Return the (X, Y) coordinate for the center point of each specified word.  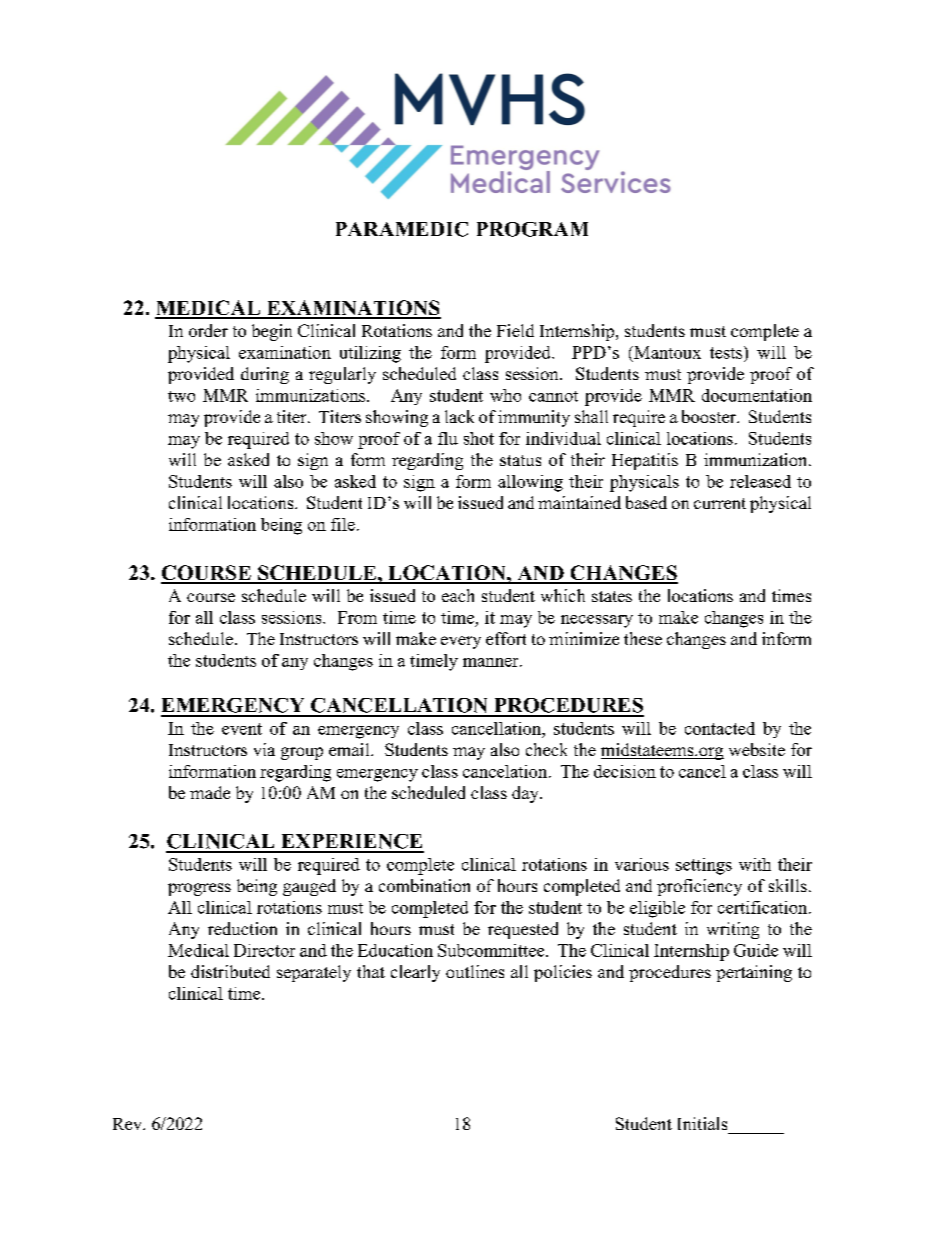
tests (727, 352)
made (210, 792)
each (458, 595)
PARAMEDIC (402, 229)
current (720, 503)
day (526, 794)
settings (704, 866)
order (208, 330)
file (343, 524)
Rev (128, 1124)
